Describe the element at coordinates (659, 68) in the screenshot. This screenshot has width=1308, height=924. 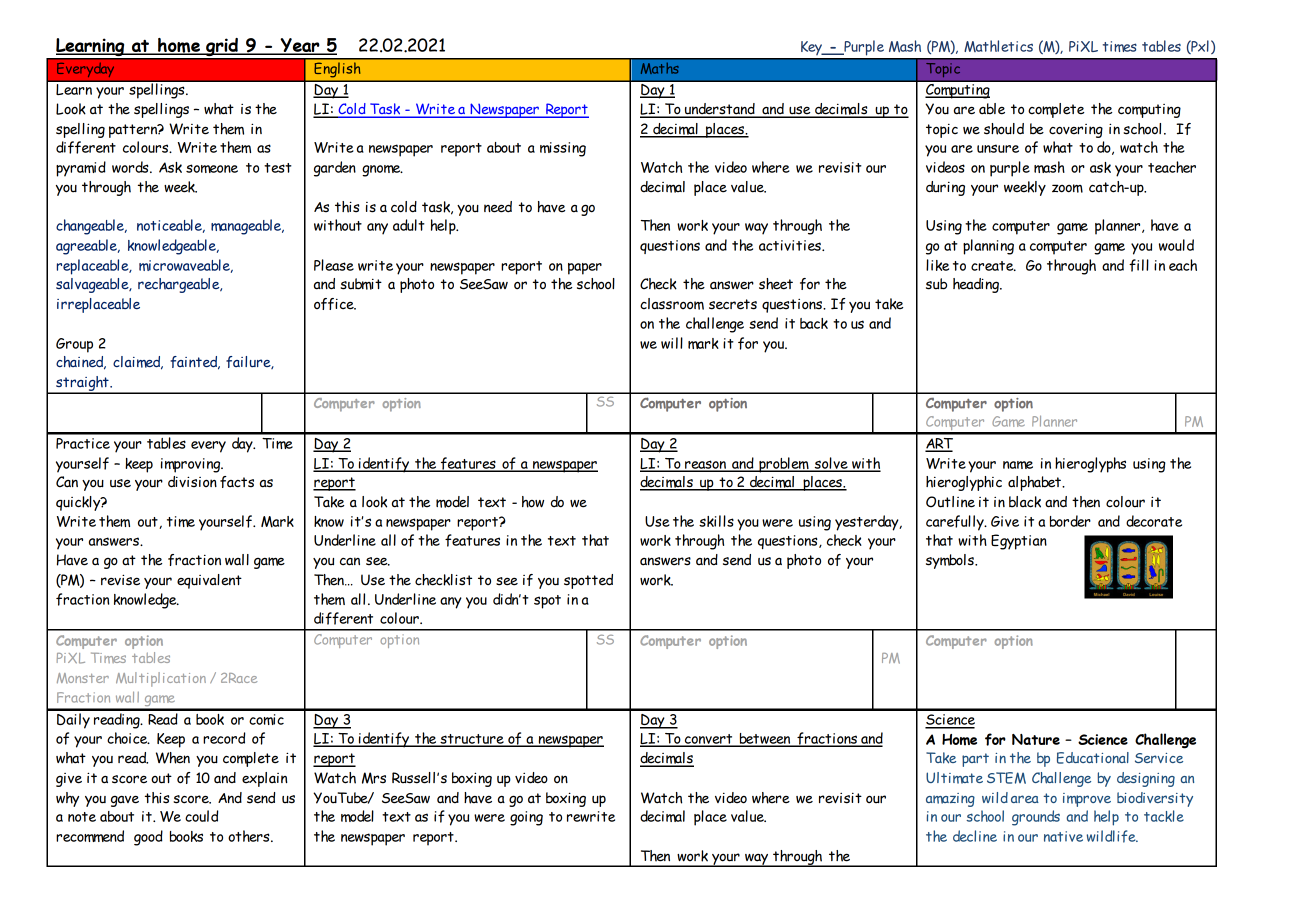
I see `Maths` at that location.
